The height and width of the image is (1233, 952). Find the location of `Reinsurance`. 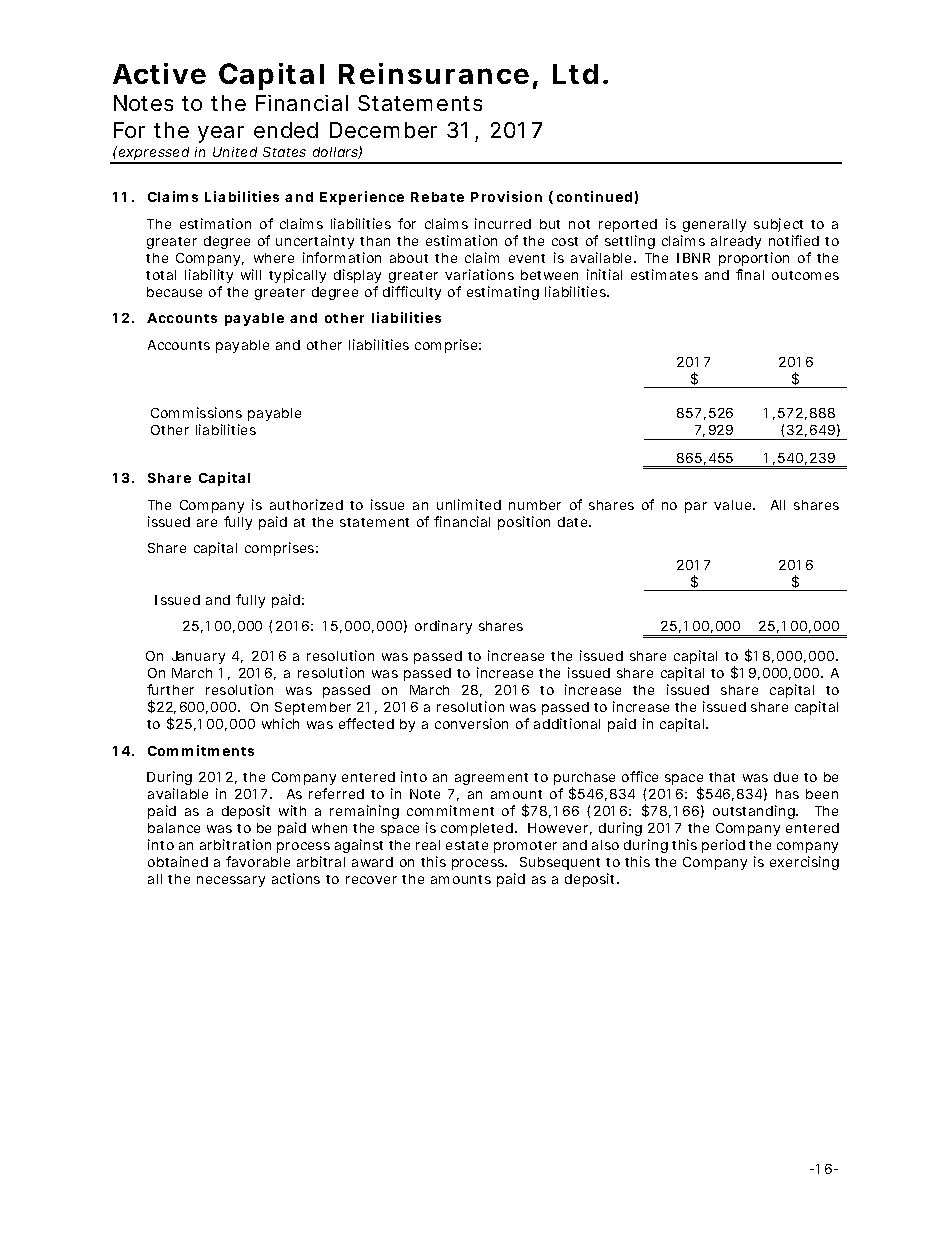

Reinsurance is located at coordinates (434, 73).
